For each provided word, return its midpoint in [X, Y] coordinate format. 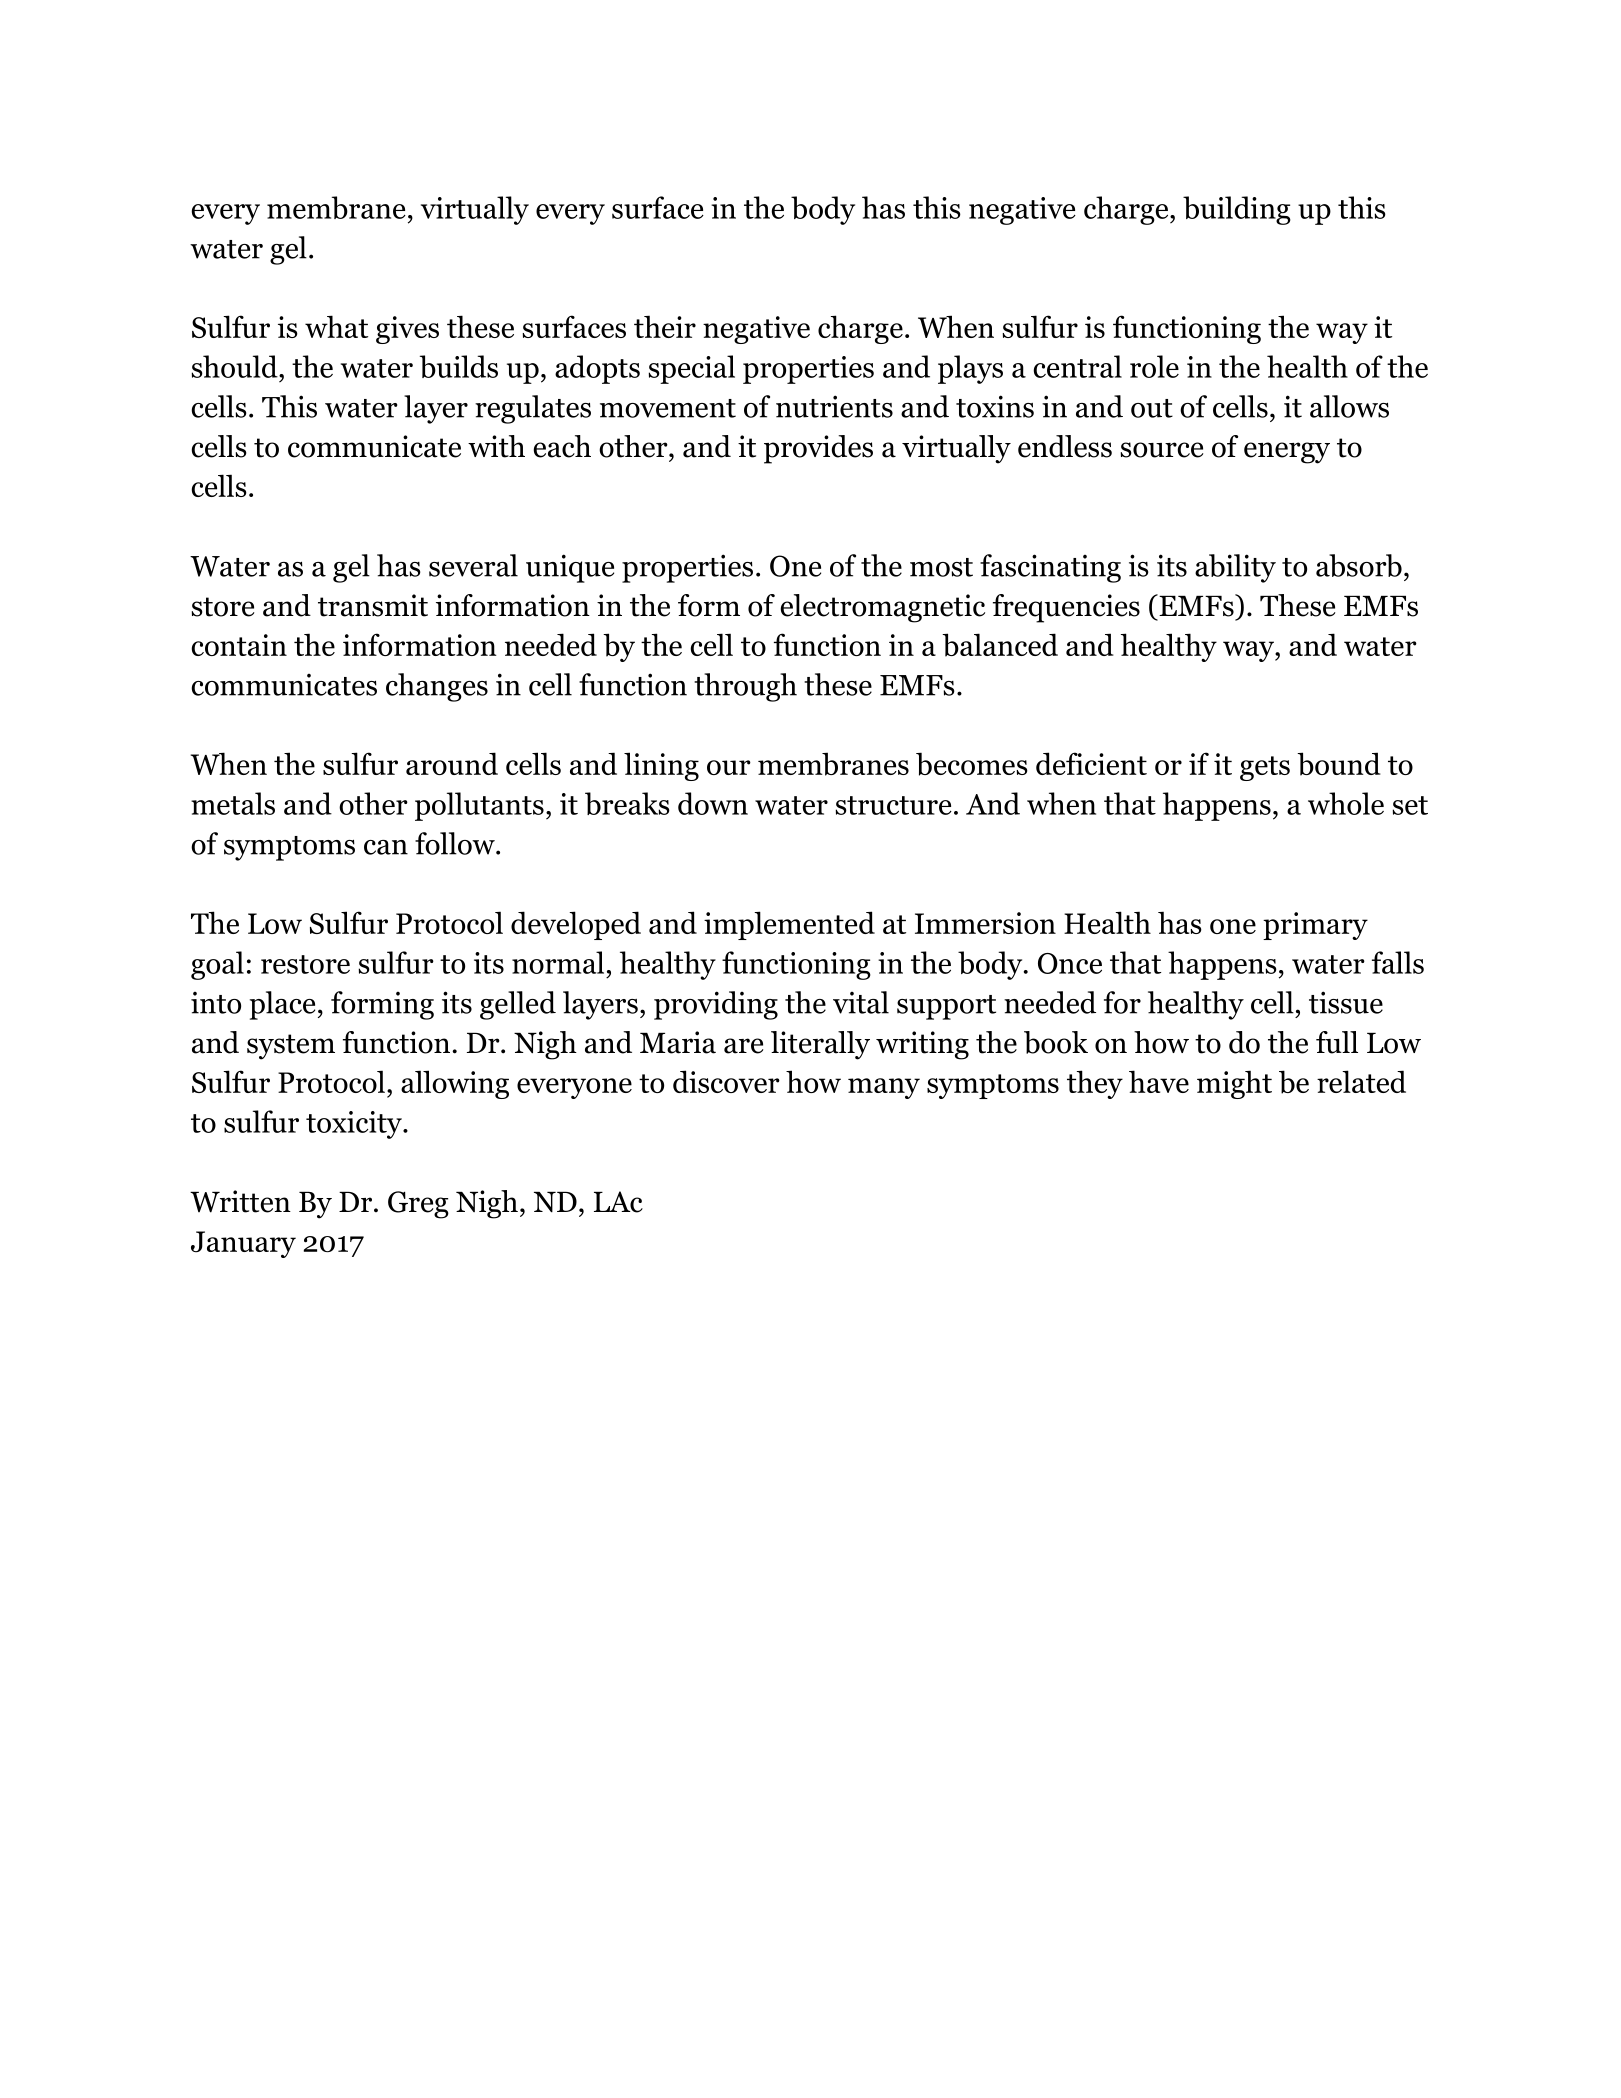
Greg [418, 1205]
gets [1265, 768]
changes [437, 687]
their [665, 326]
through [745, 687]
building [1237, 210]
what [336, 326]
